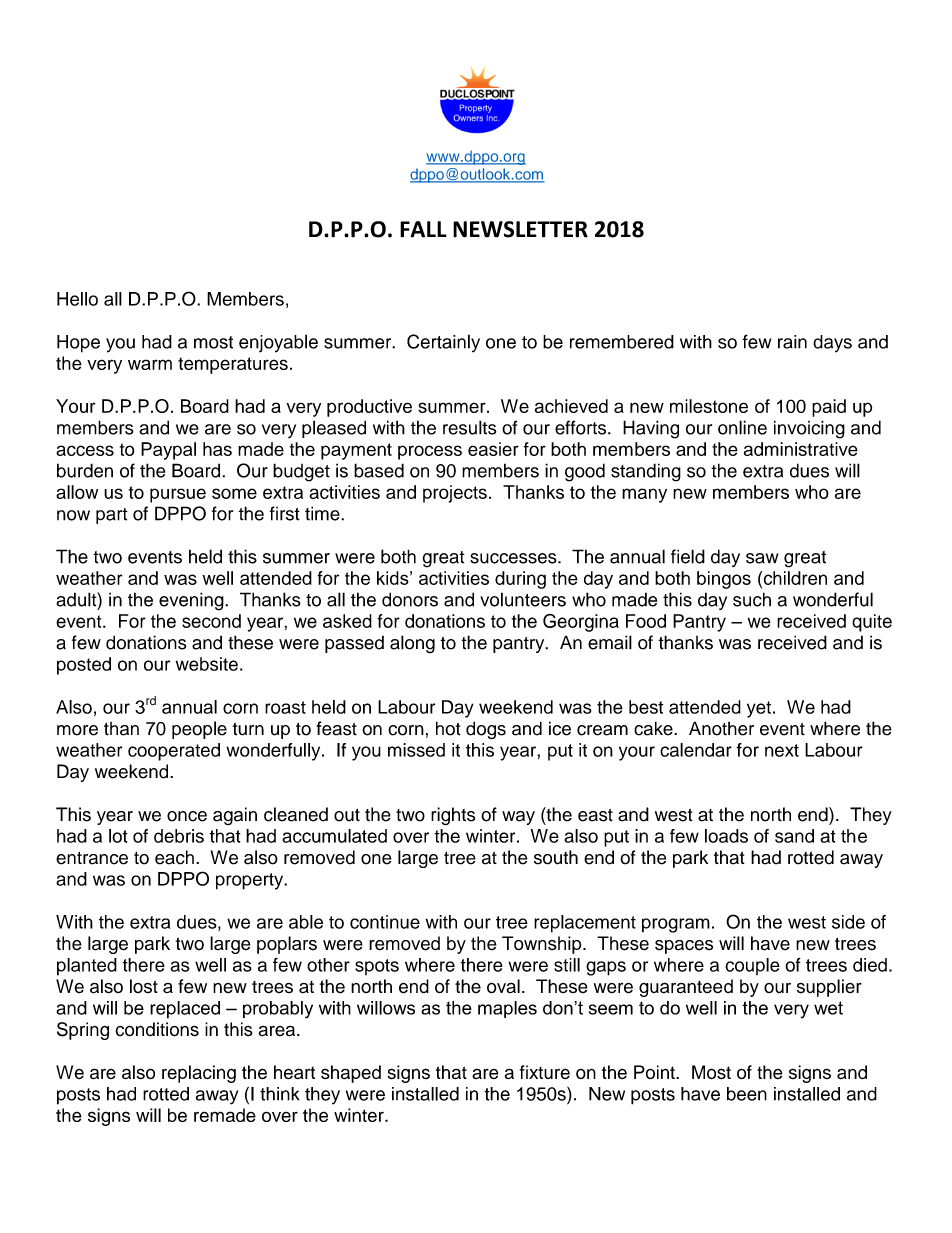 The width and height of the screenshot is (952, 1233). I want to click on fixture, so click(545, 1072).
